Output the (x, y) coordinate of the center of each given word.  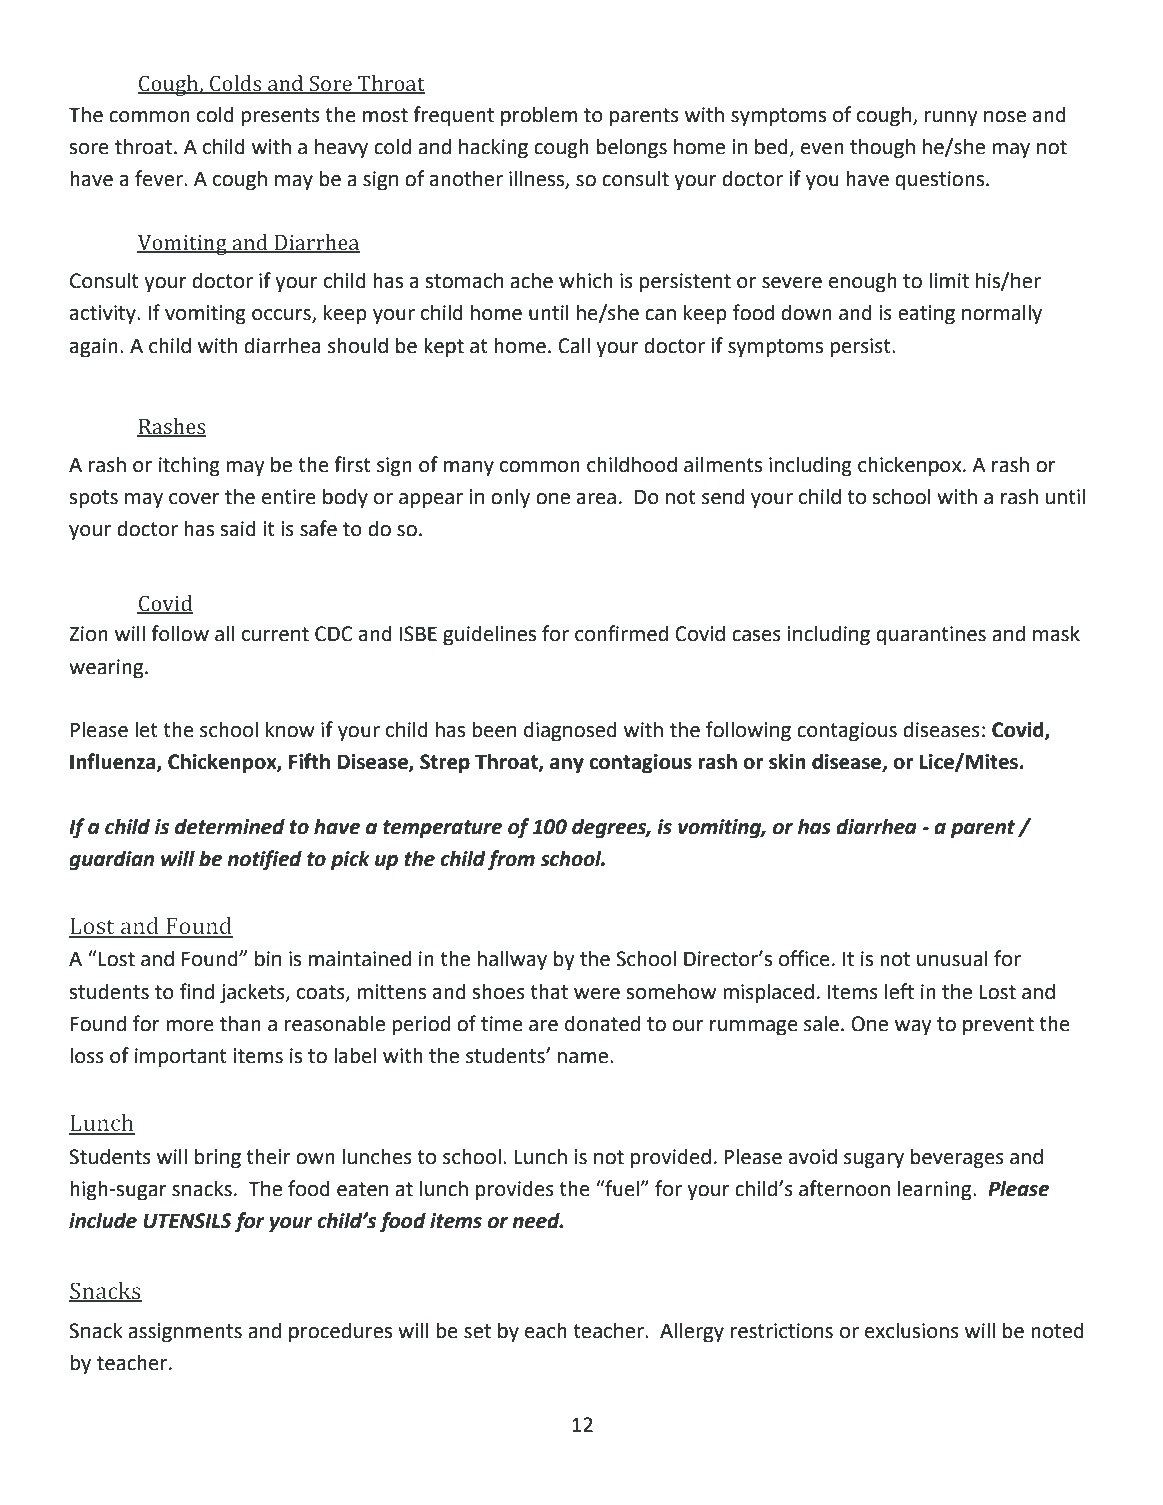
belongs (632, 148)
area (596, 499)
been (494, 729)
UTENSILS (187, 1221)
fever (160, 178)
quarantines (931, 636)
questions (939, 181)
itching (189, 466)
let (146, 729)
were (597, 994)
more (190, 1026)
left (899, 991)
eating (926, 315)
